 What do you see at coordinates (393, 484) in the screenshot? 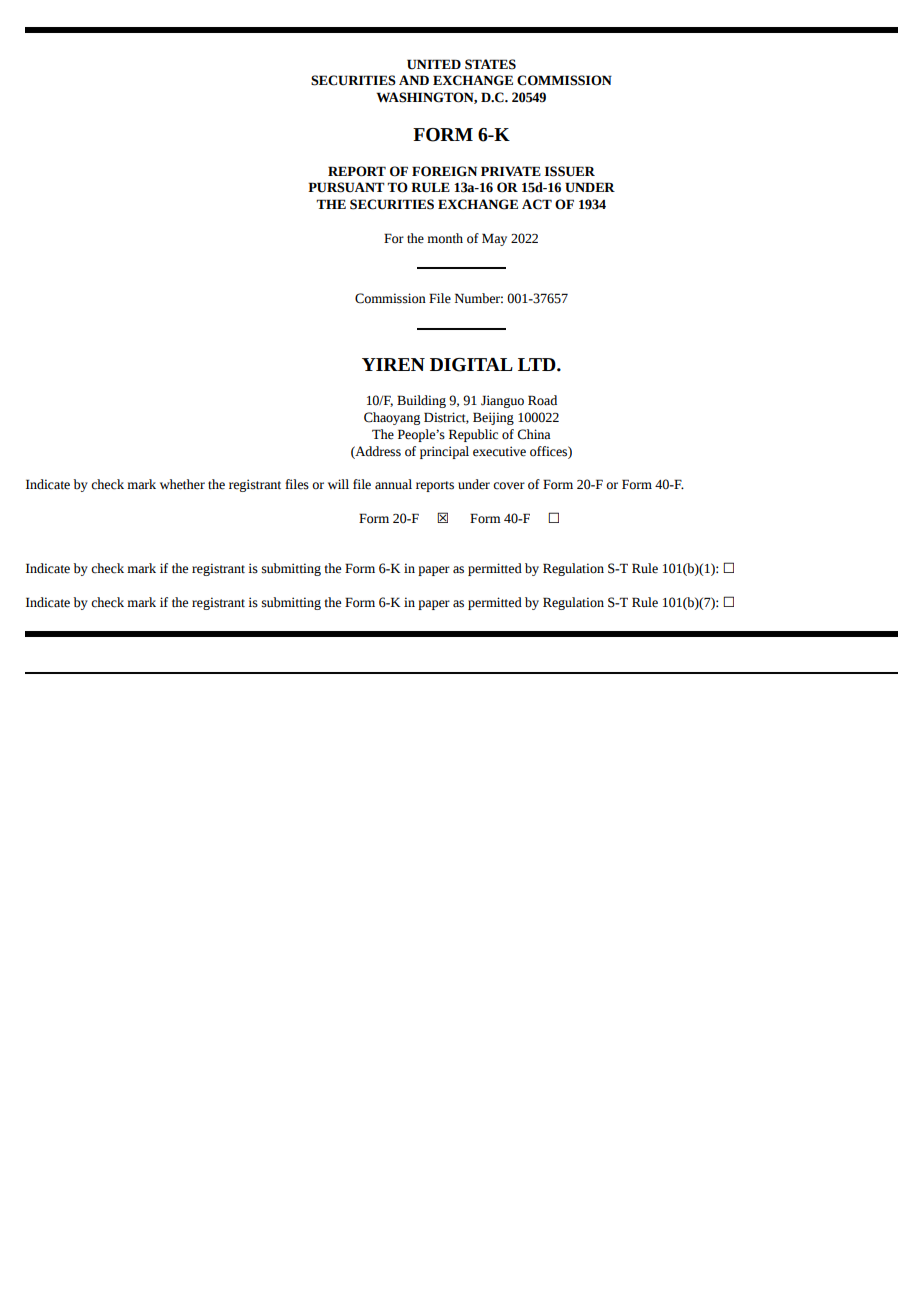
I see `annual` at bounding box center [393, 484].
